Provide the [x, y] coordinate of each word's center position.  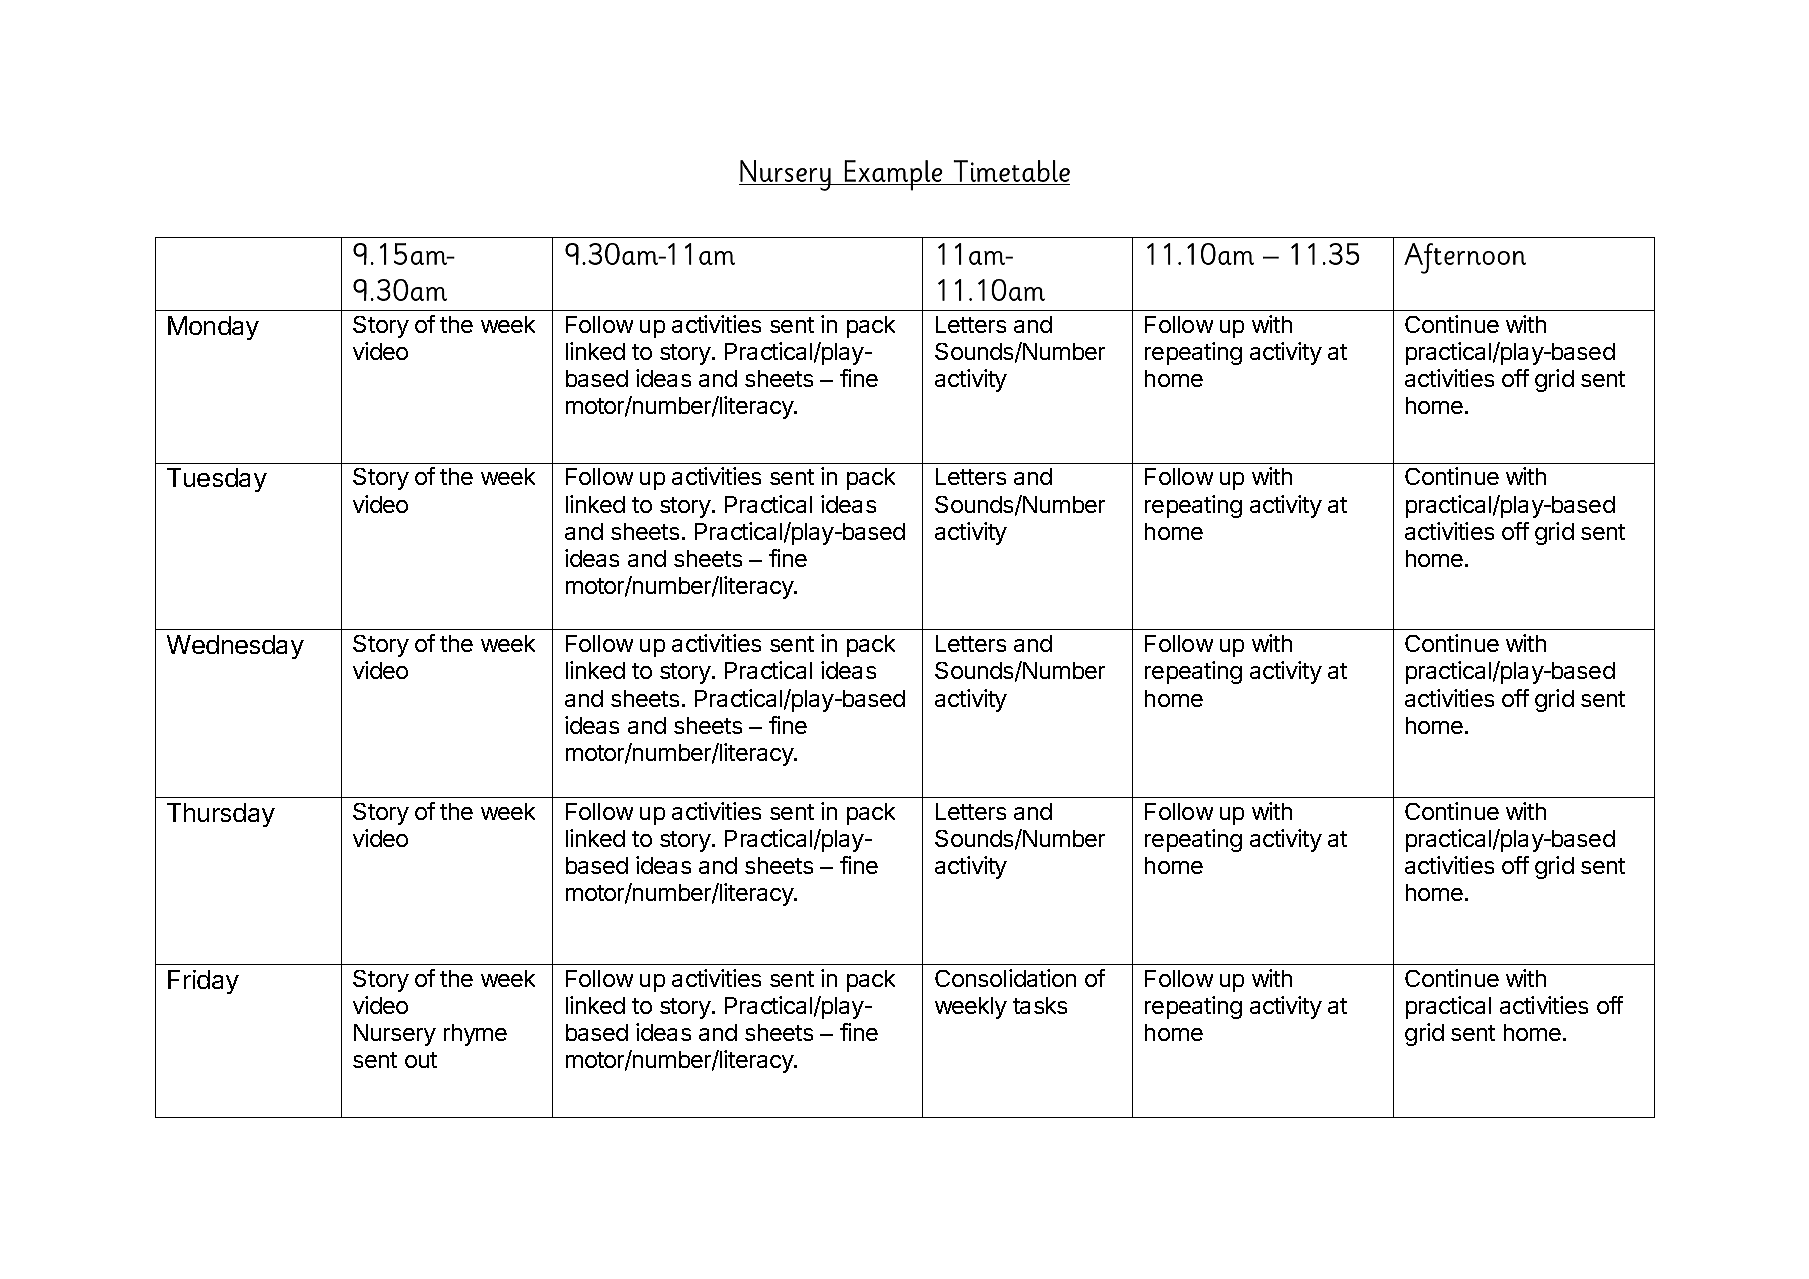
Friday [203, 982]
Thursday [221, 815]
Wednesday [235, 647]
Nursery [395, 1035]
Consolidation [1005, 978]
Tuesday [217, 480]
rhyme [475, 1035]
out [421, 1060]
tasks [1040, 1005]
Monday [213, 328]
